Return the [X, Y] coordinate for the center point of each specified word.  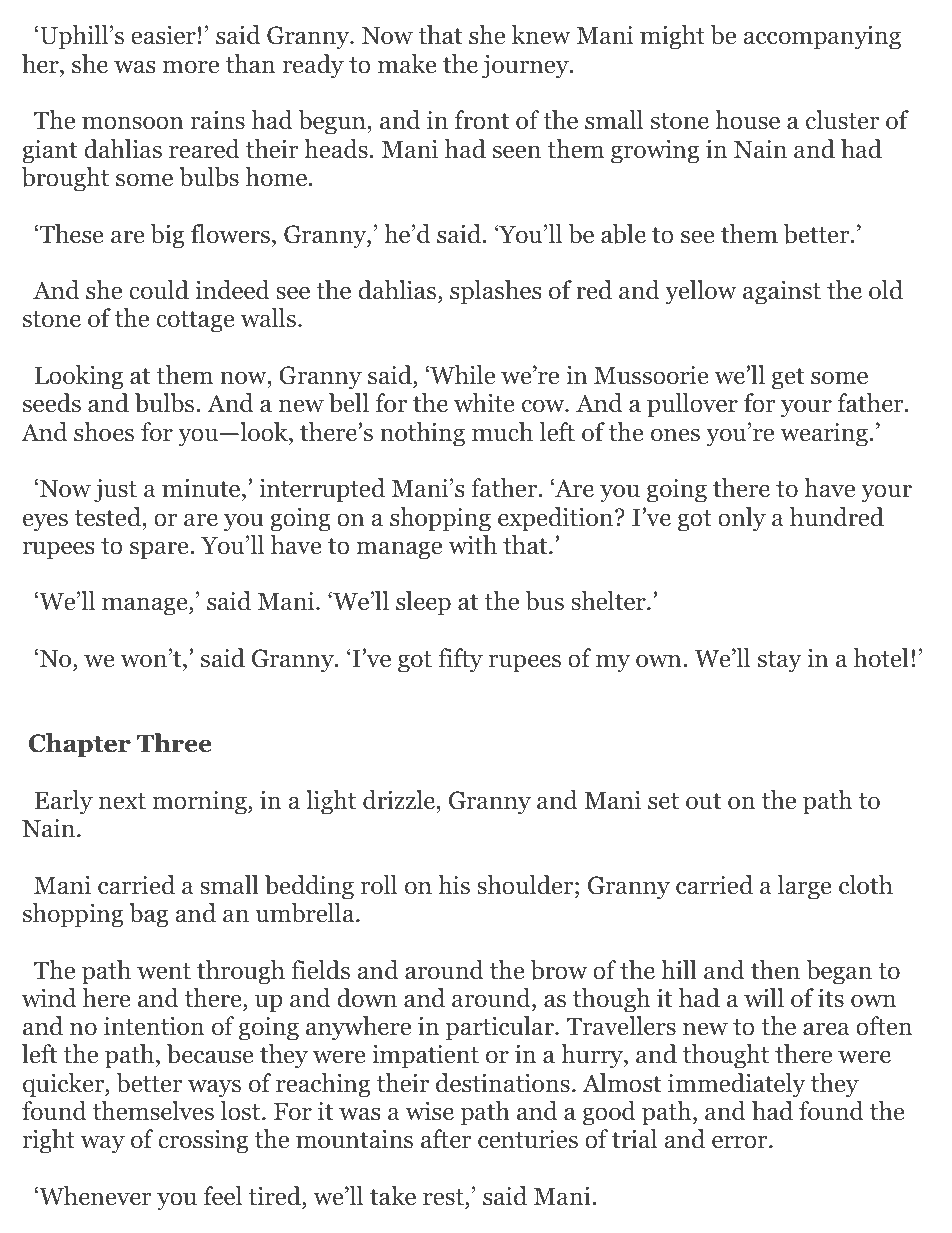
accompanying [822, 37]
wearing [824, 434]
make [407, 64]
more [190, 67]
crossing [203, 1141]
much [502, 432]
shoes [104, 432]
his [454, 885]
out [703, 801]
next [122, 801]
